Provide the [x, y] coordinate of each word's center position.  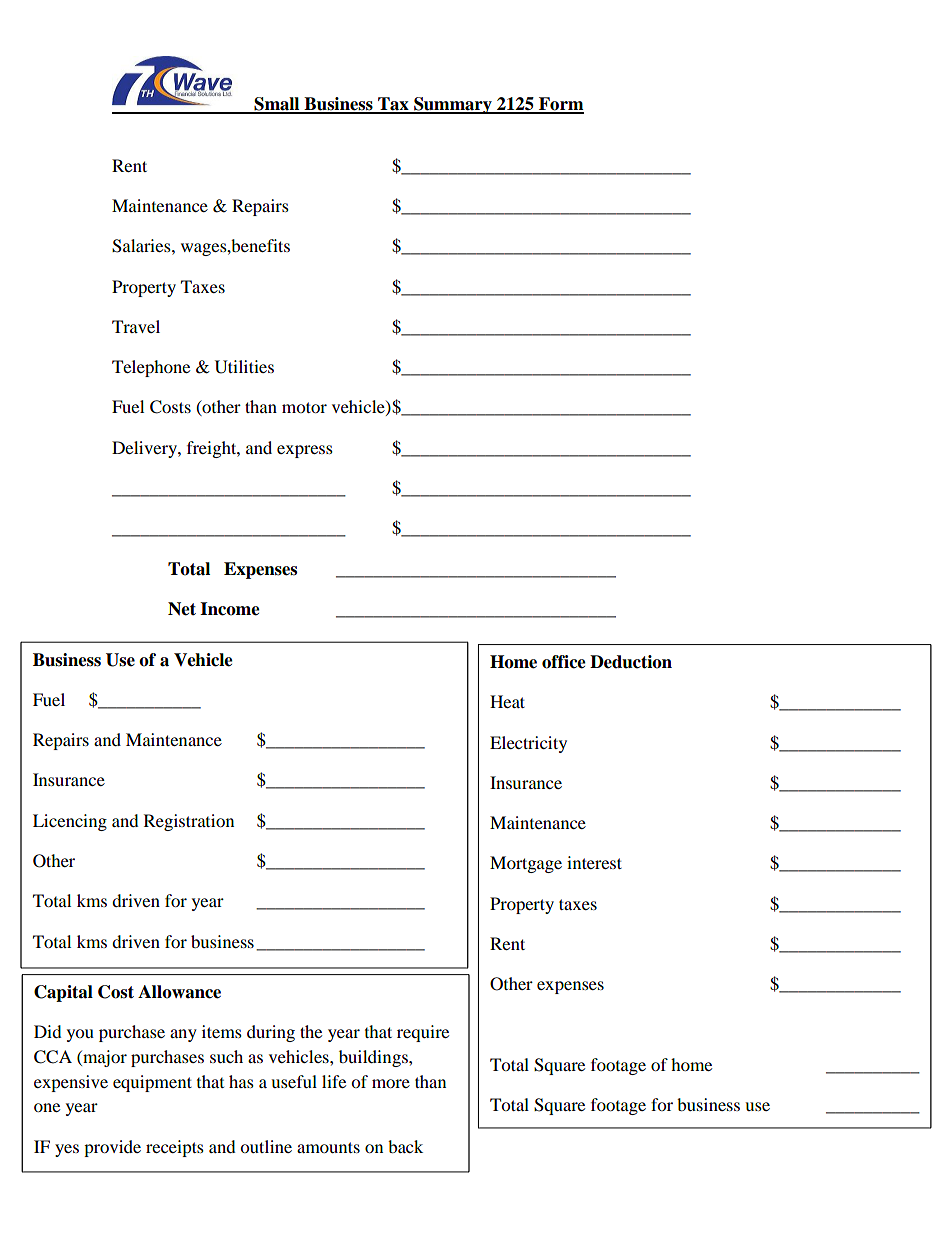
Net [182, 609]
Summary [453, 105]
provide [112, 1148]
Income [230, 609]
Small [277, 105]
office [564, 662]
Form [560, 105]
